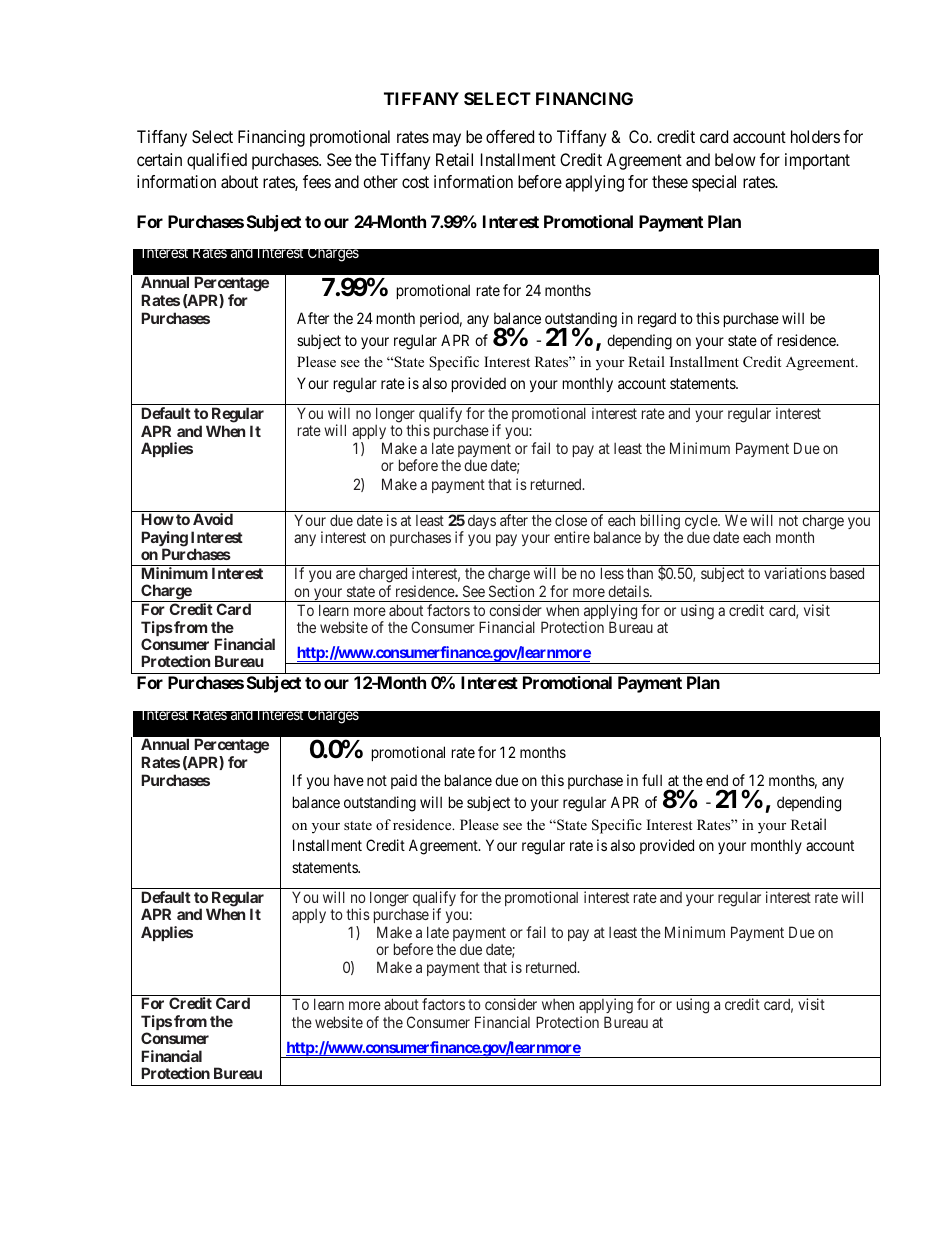  I want to click on days, so click(482, 522).
